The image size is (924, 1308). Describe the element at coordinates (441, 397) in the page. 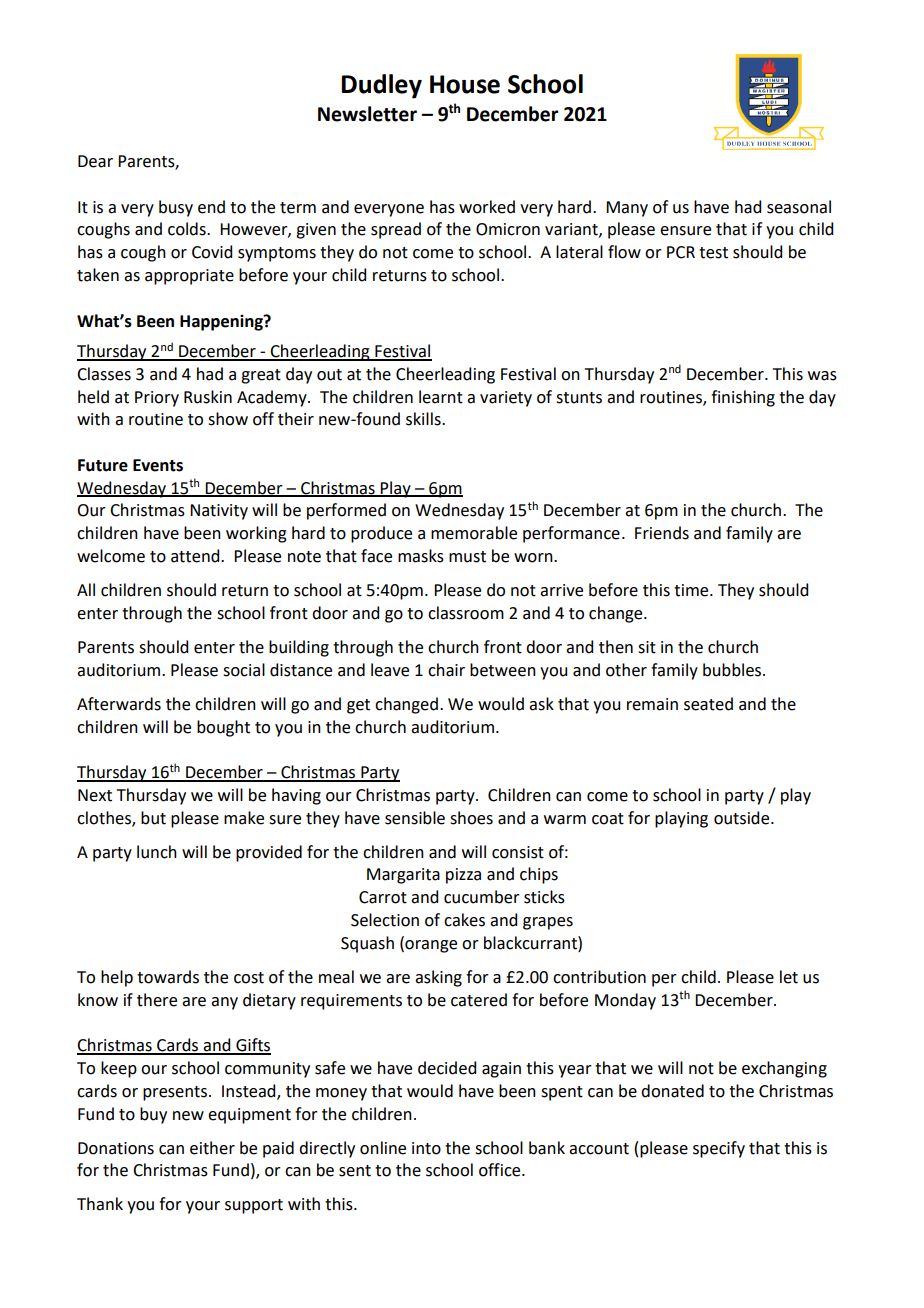

I see `learnt` at that location.
